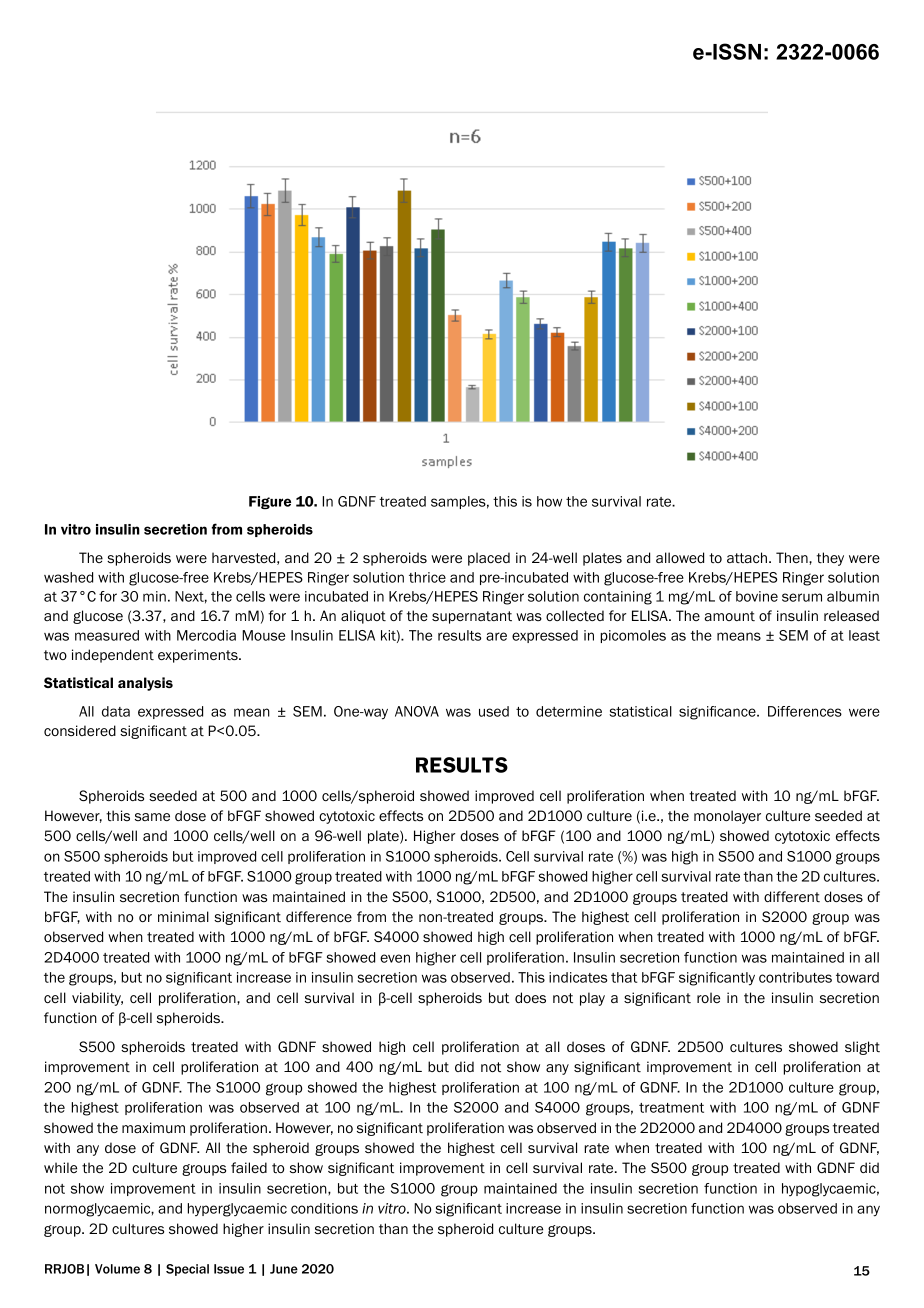 The width and height of the screenshot is (924, 1308). What do you see at coordinates (183, 916) in the screenshot?
I see `minimal` at bounding box center [183, 916].
